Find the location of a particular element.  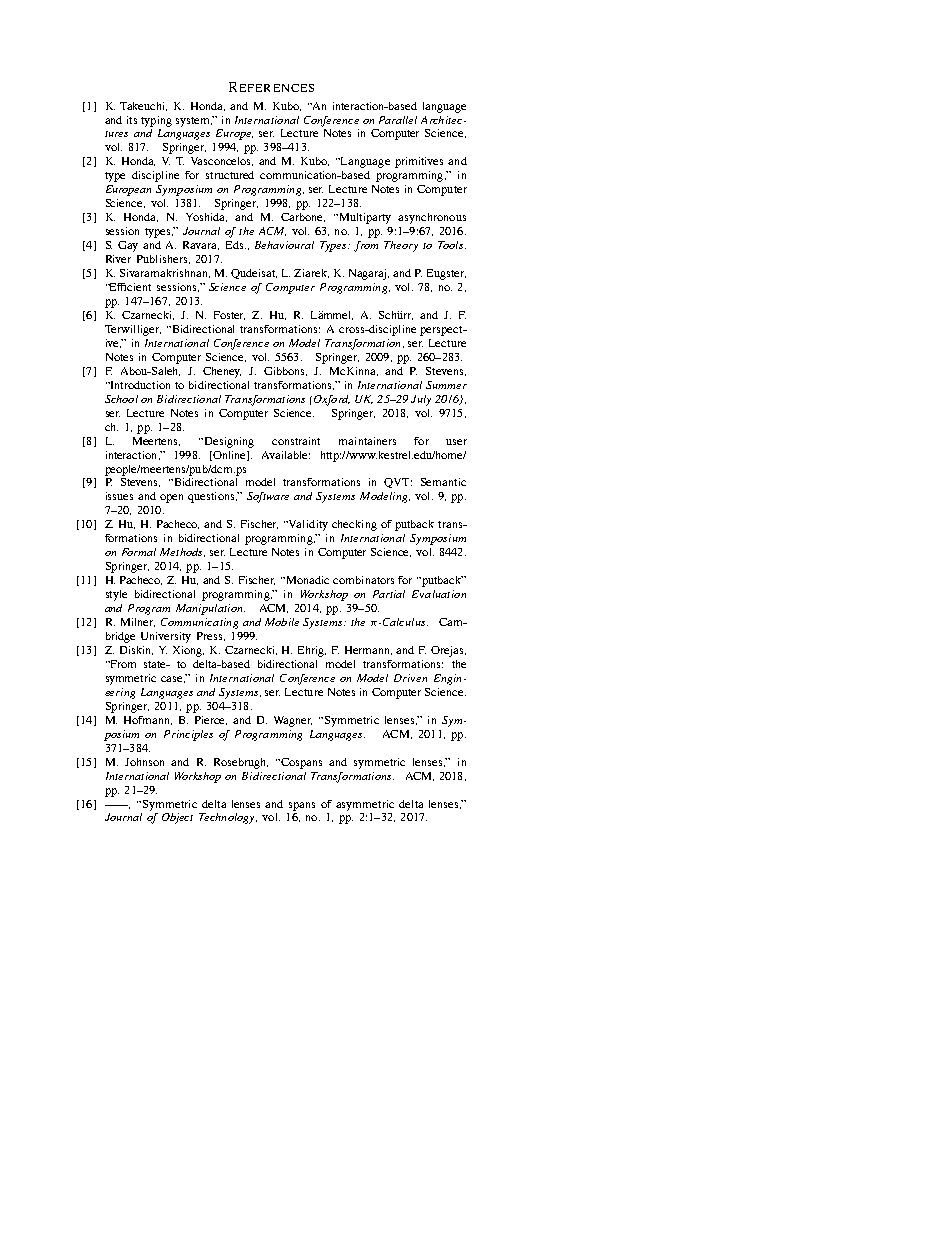

Theory is located at coordinates (401, 246).
